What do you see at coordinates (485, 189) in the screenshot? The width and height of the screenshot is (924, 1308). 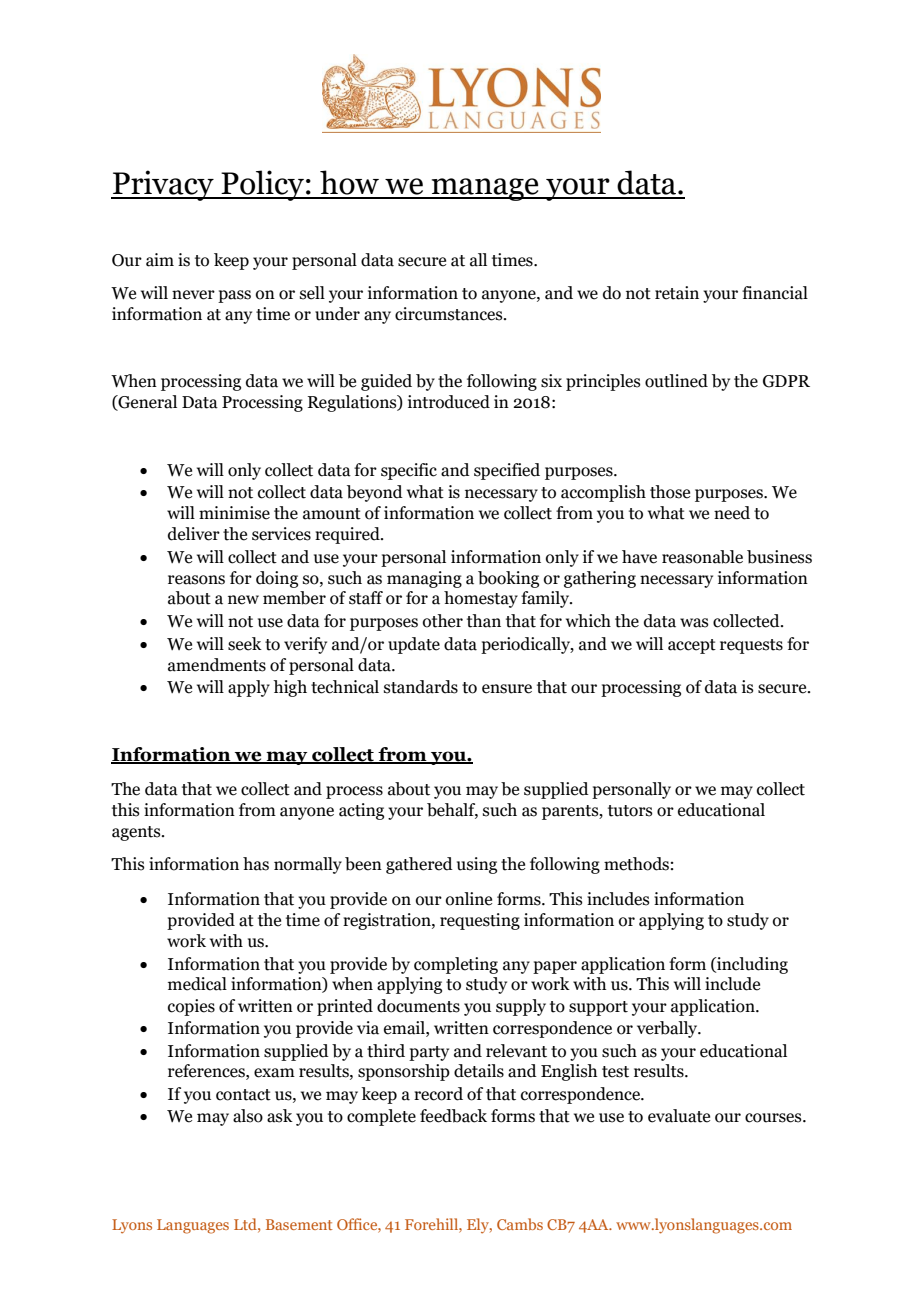 I see `manage` at bounding box center [485, 189].
